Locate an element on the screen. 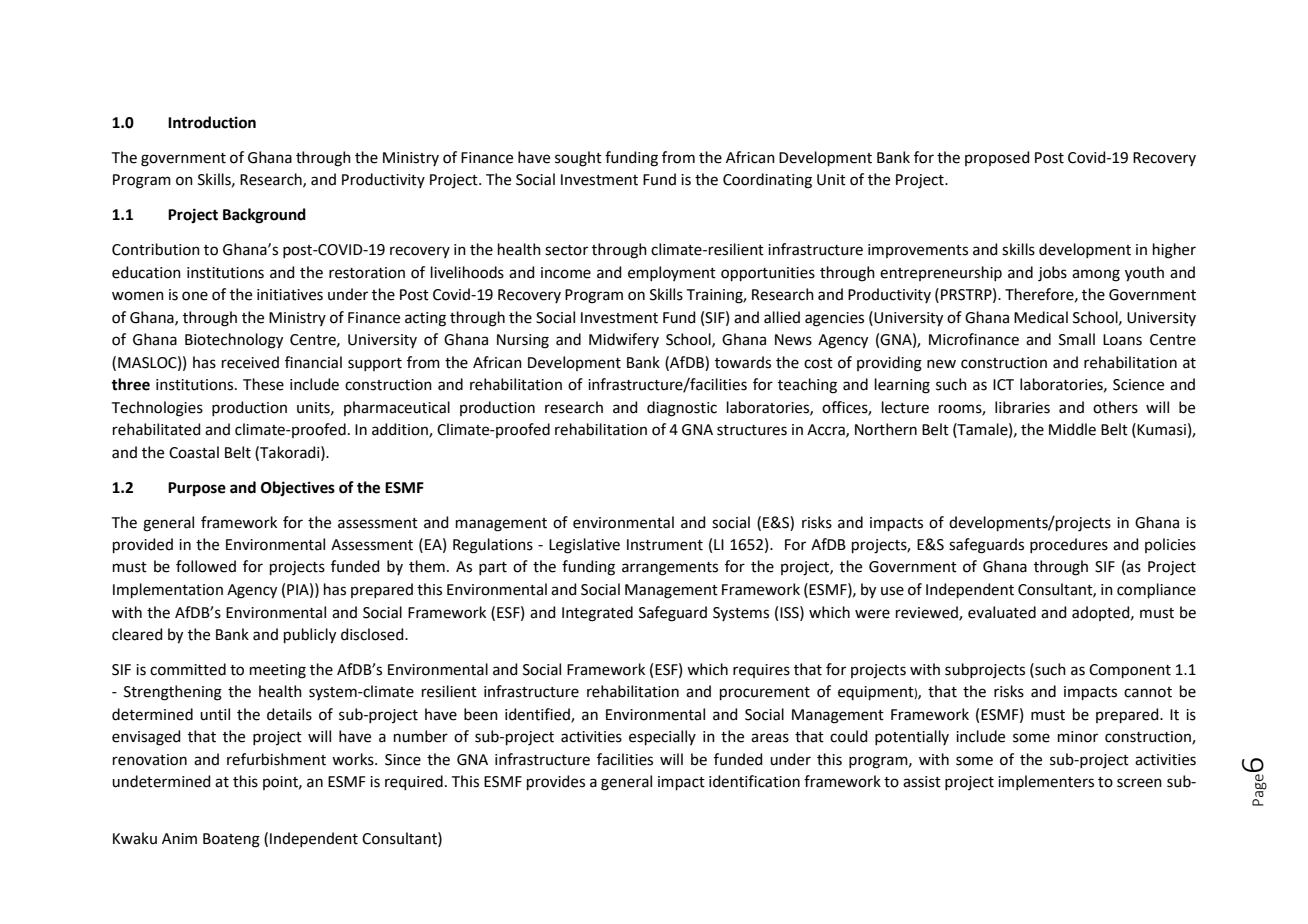 This screenshot has height=924, width=1308. provides is located at coordinates (556, 782).
